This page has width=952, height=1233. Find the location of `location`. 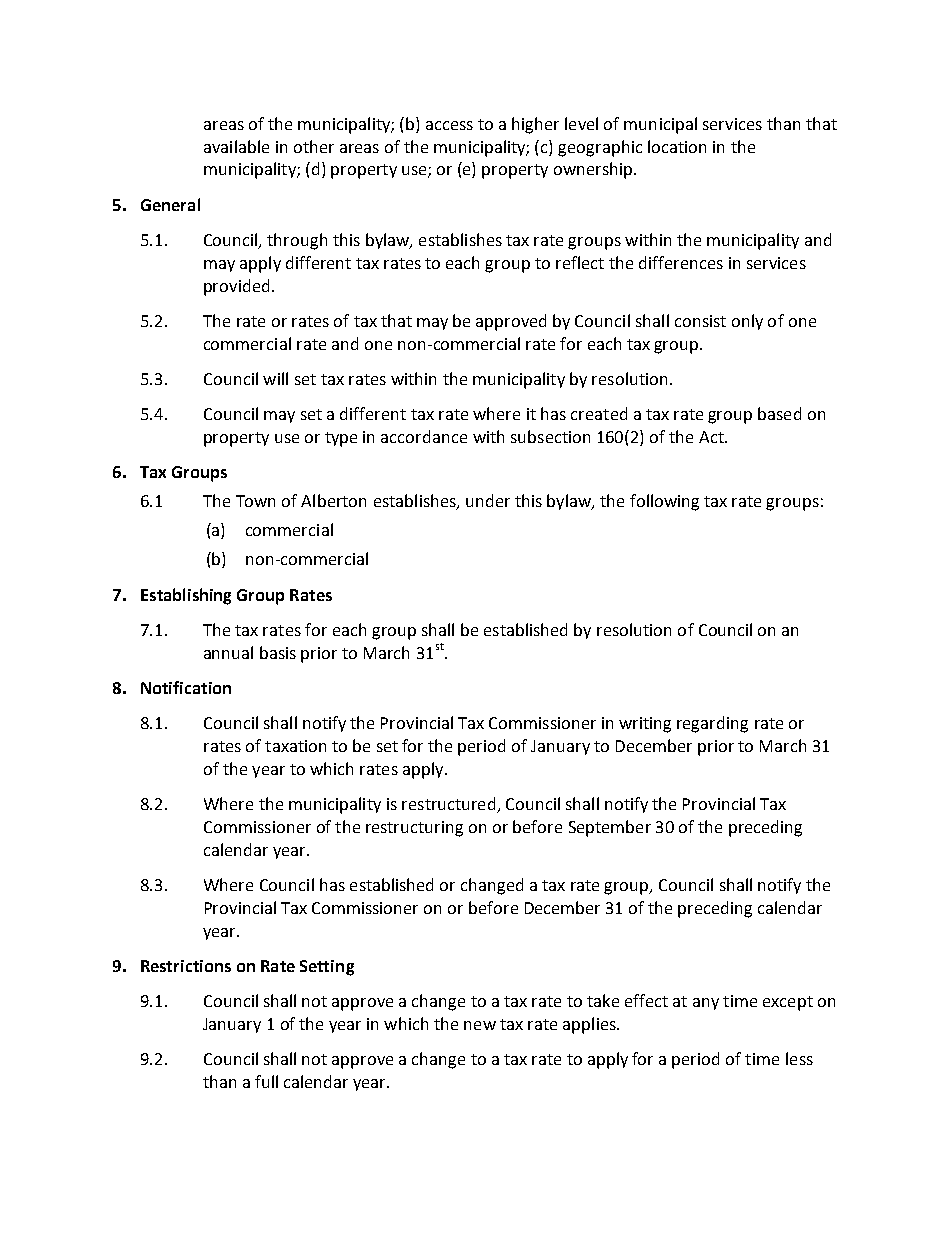

location is located at coordinates (677, 146).
